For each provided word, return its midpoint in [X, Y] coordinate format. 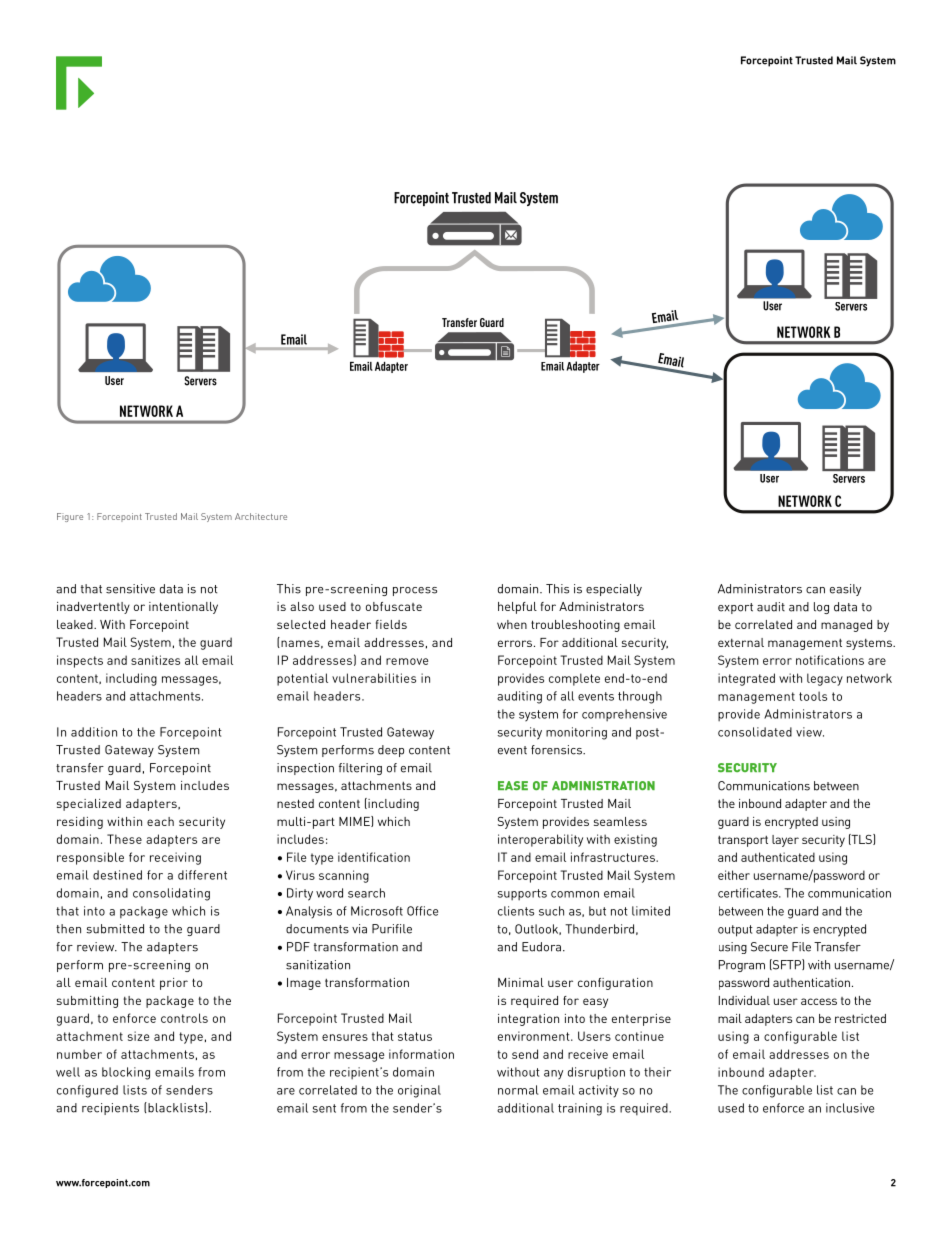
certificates [749, 893]
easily [845, 590]
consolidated [755, 732]
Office [422, 911]
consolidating [171, 894]
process [415, 591]
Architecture [261, 516]
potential [302, 679]
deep [391, 751]
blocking [126, 1073]
